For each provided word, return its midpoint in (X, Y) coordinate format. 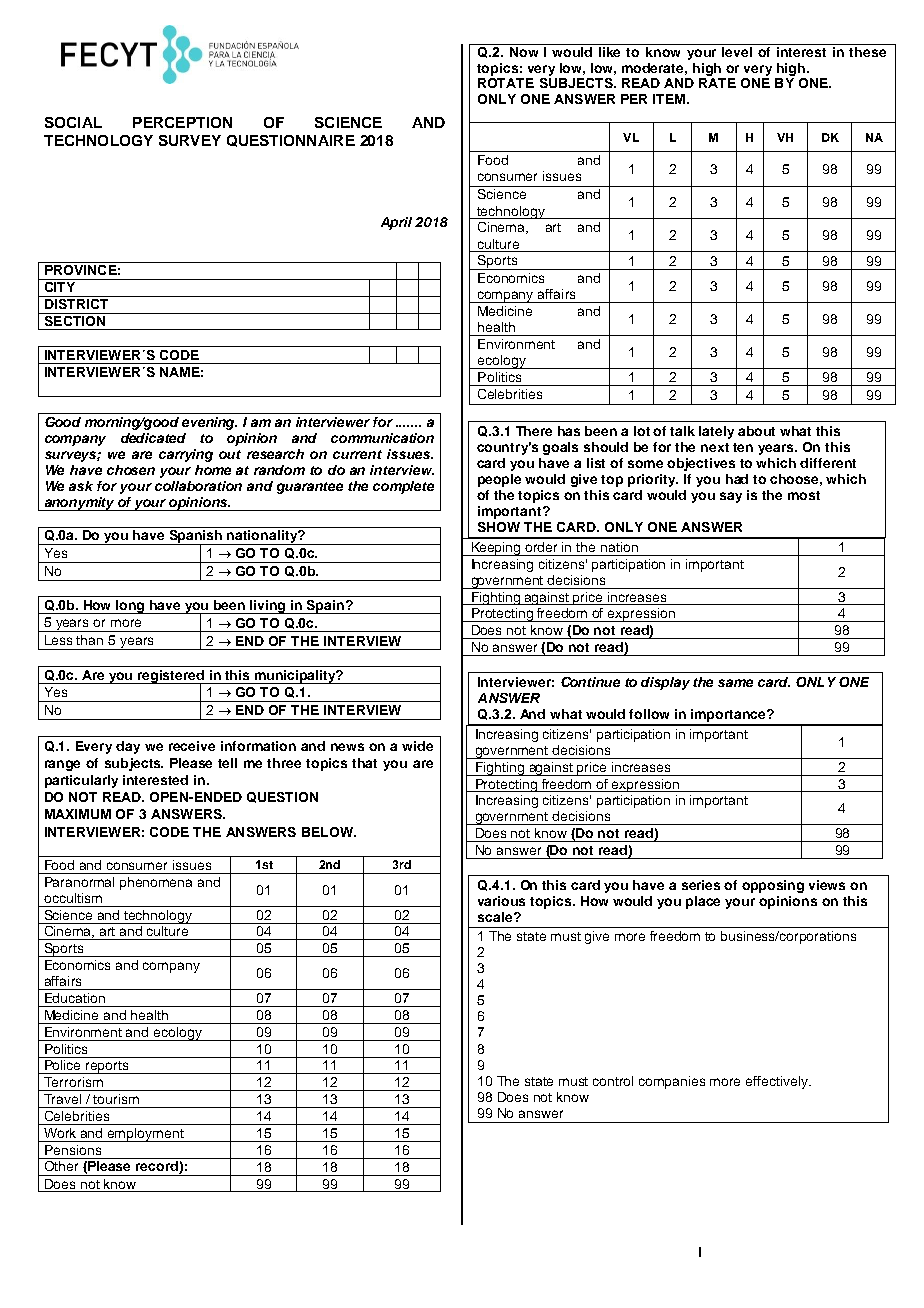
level (737, 52)
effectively (778, 1082)
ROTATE (506, 83)
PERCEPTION (182, 122)
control (613, 1081)
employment (146, 1135)
